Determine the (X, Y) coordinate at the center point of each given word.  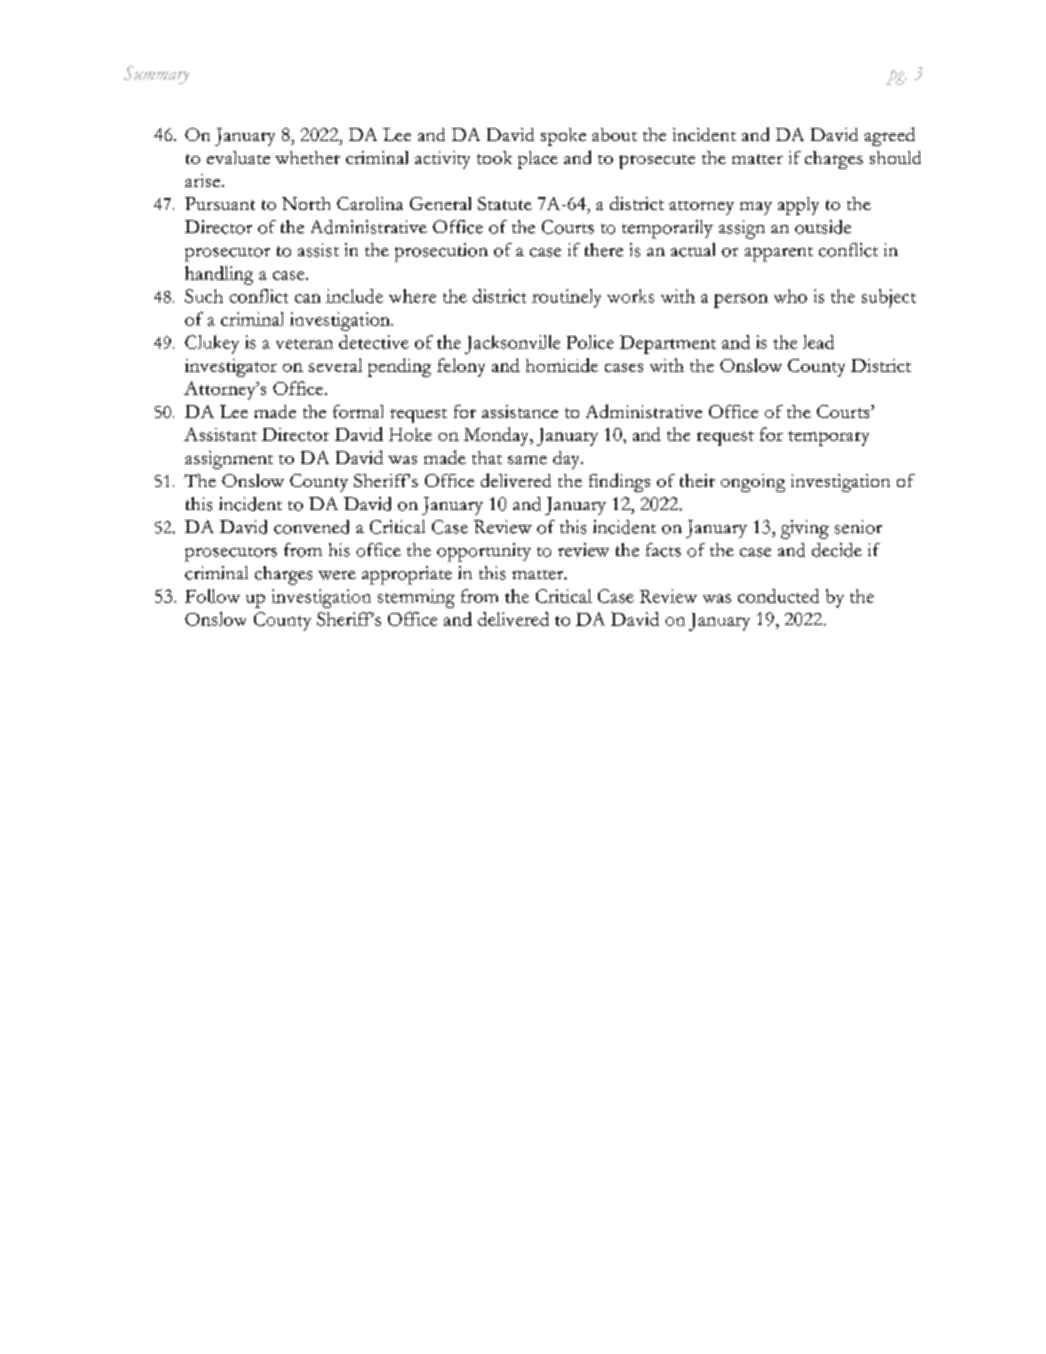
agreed (889, 136)
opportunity (484, 552)
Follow (212, 596)
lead (818, 342)
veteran (304, 344)
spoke (563, 137)
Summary (156, 75)
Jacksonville (512, 344)
